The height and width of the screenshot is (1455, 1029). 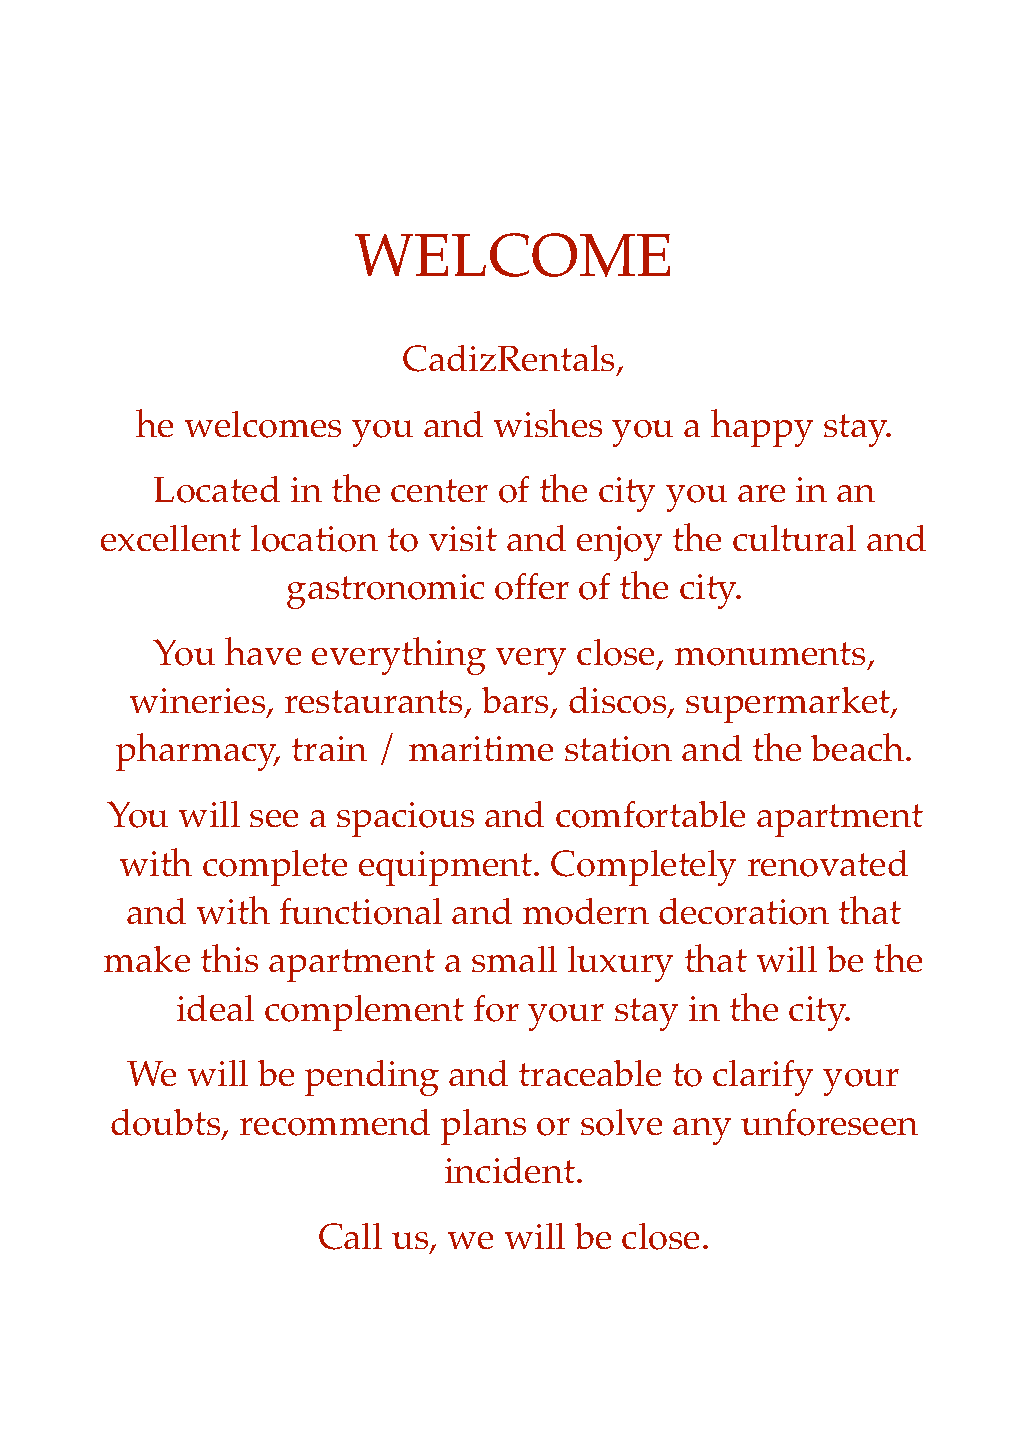 I want to click on pharmacy, so click(x=197, y=752).
